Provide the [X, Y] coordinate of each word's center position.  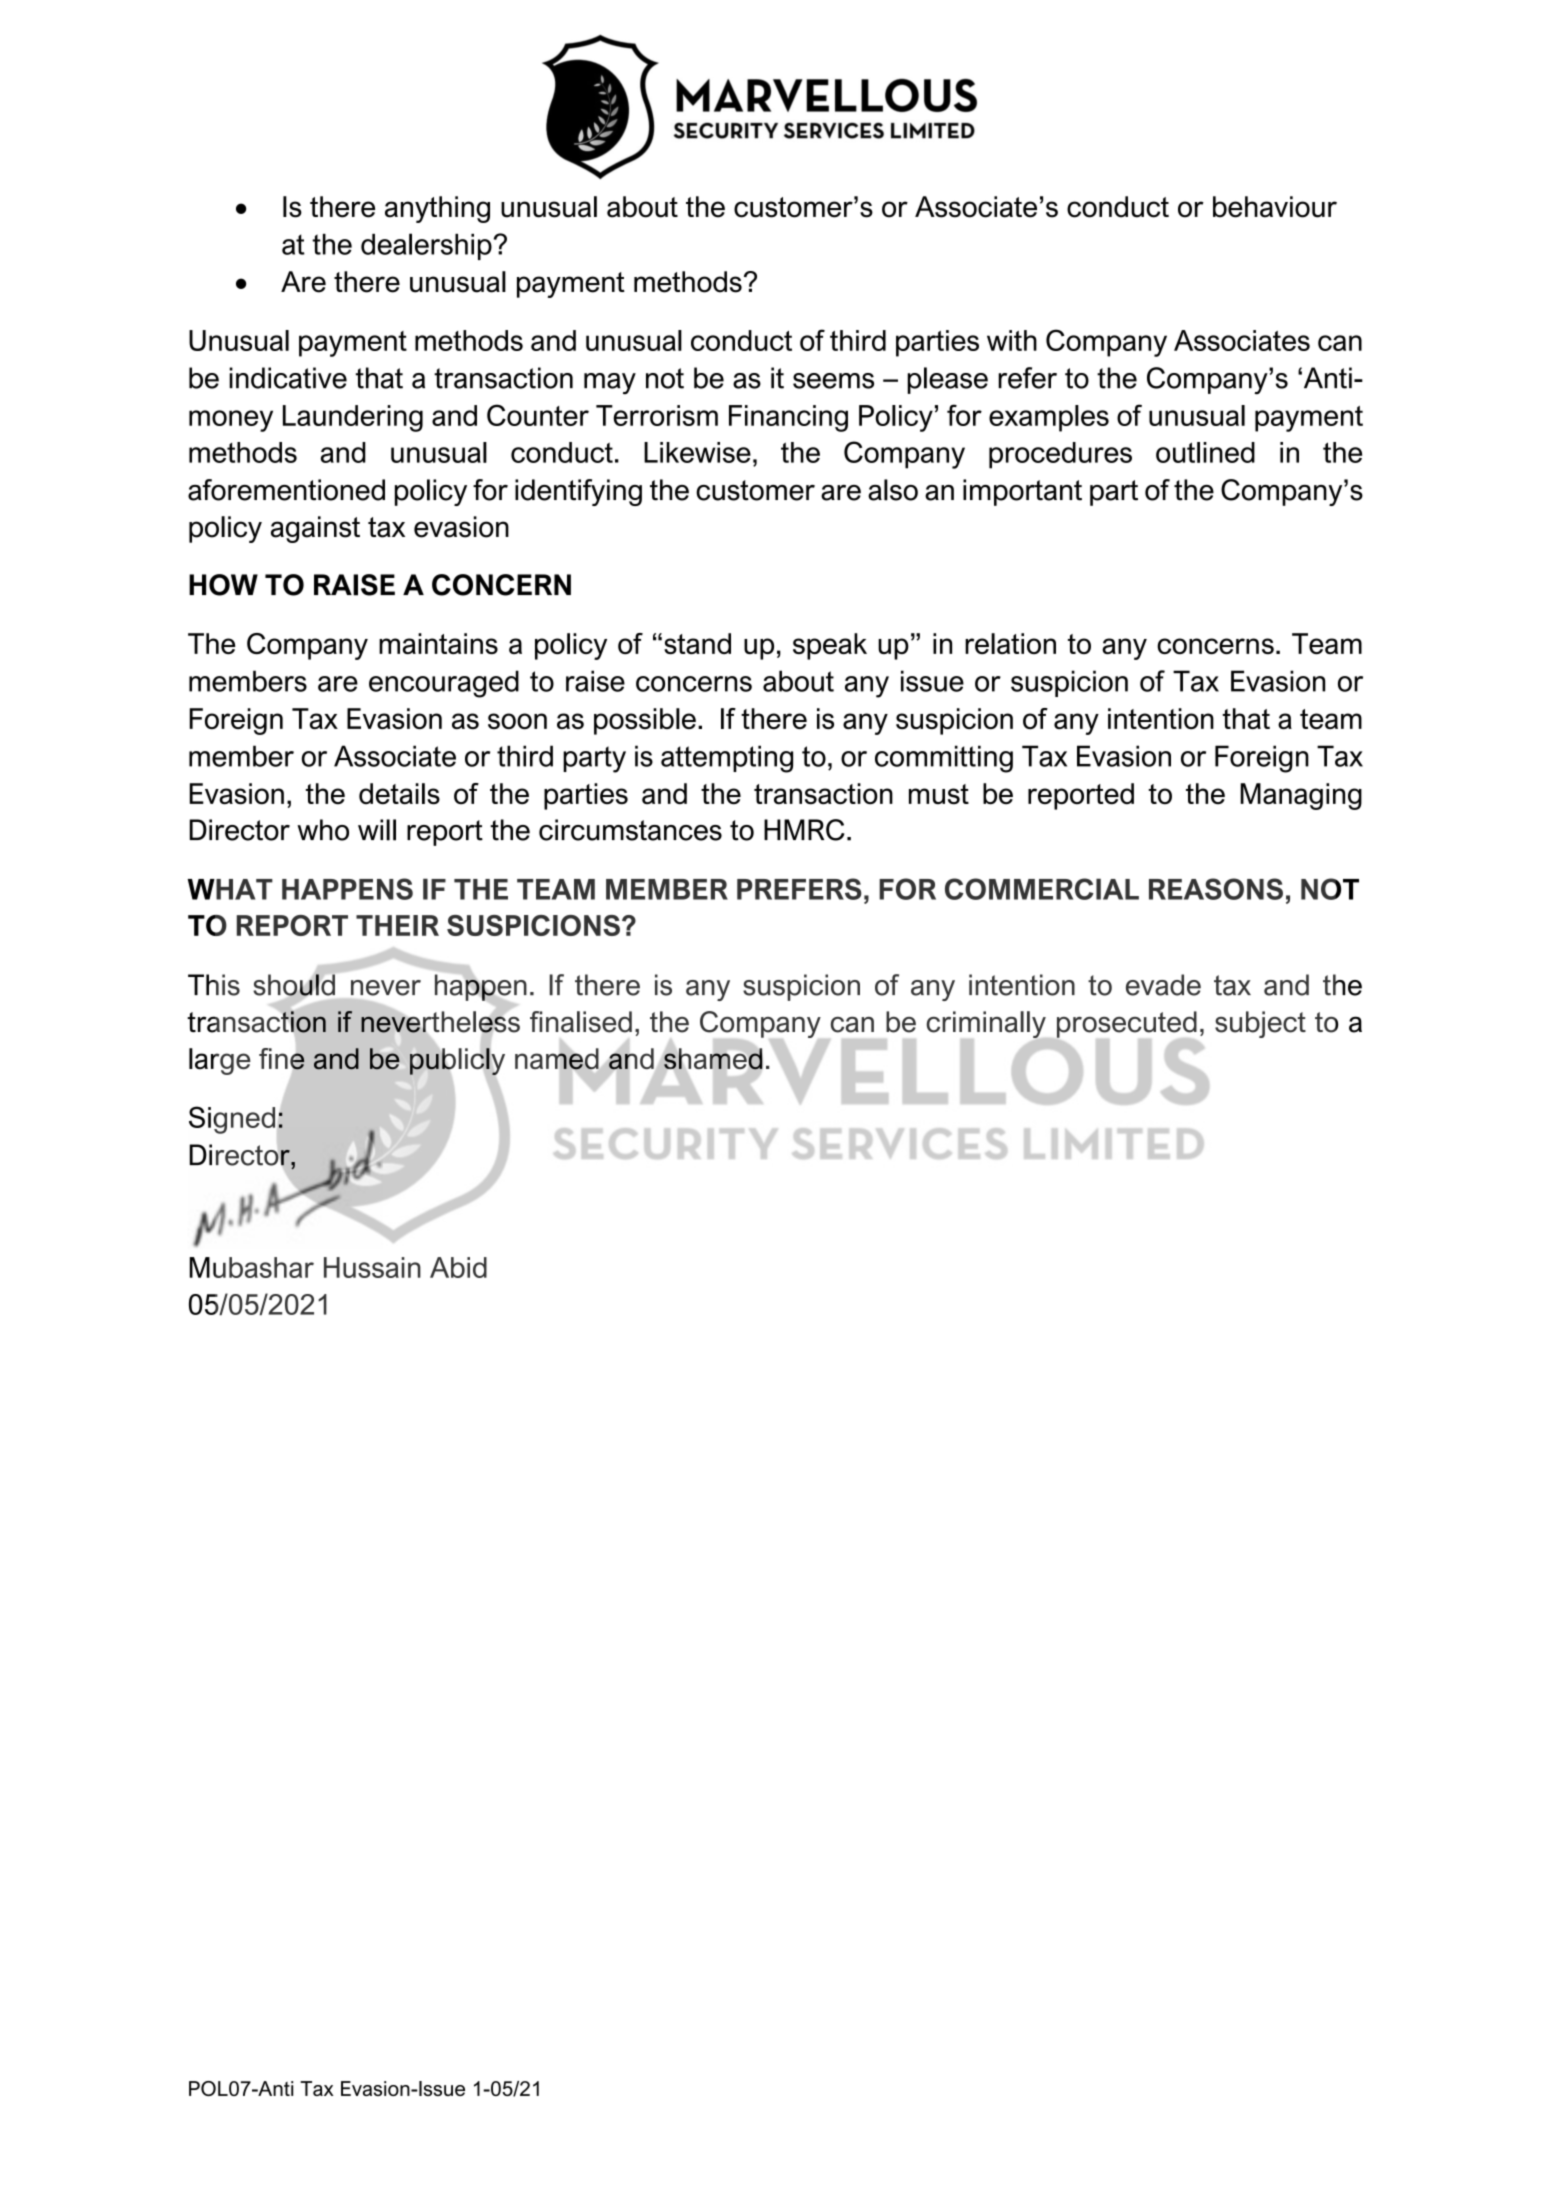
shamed [713, 1059]
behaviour [1275, 207]
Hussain [372, 1267]
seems [833, 381]
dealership [426, 246]
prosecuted [1125, 1025]
